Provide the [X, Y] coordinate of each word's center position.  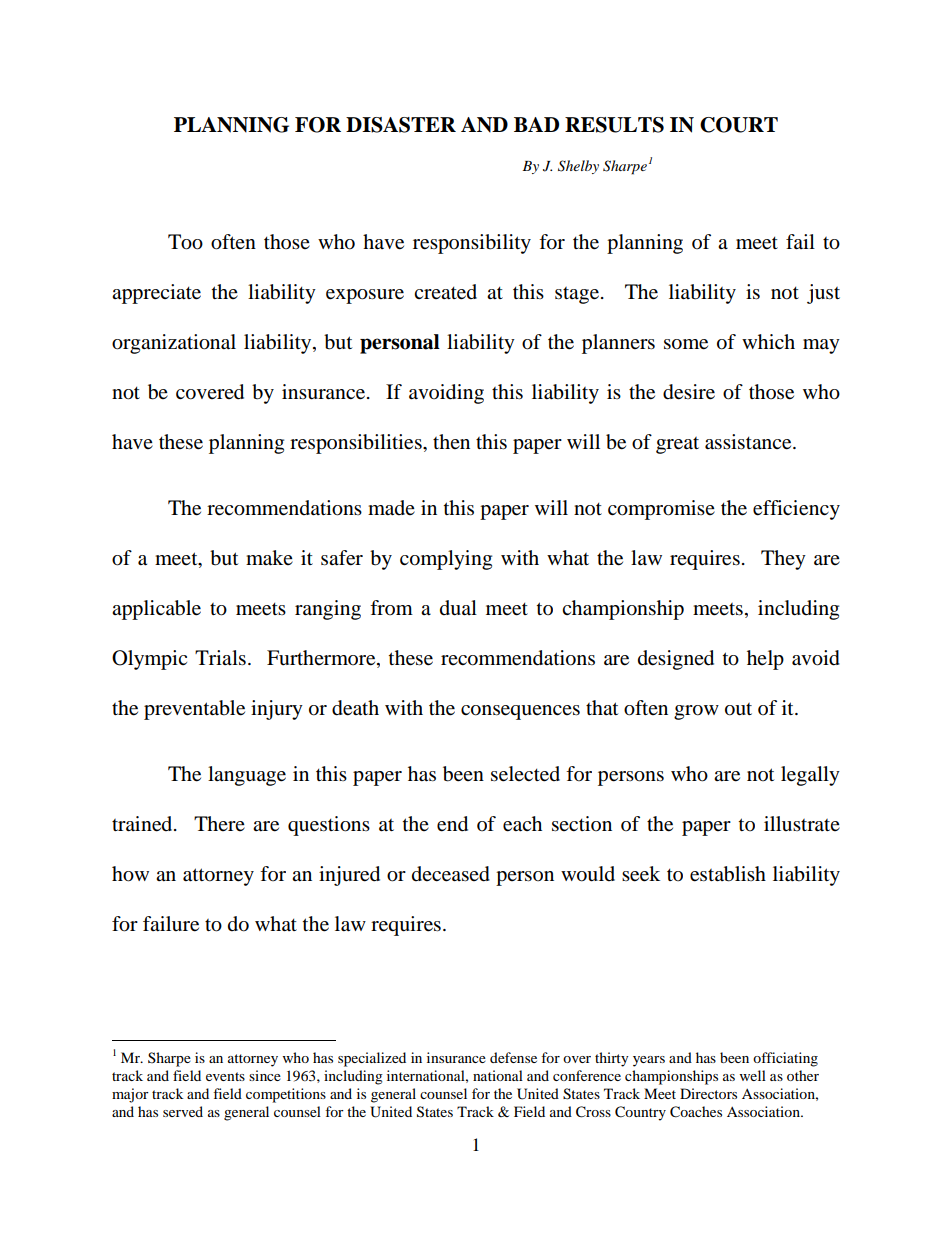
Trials [220, 658]
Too [185, 242]
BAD [536, 124]
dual [458, 608]
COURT [739, 125]
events [225, 1076]
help [765, 660]
